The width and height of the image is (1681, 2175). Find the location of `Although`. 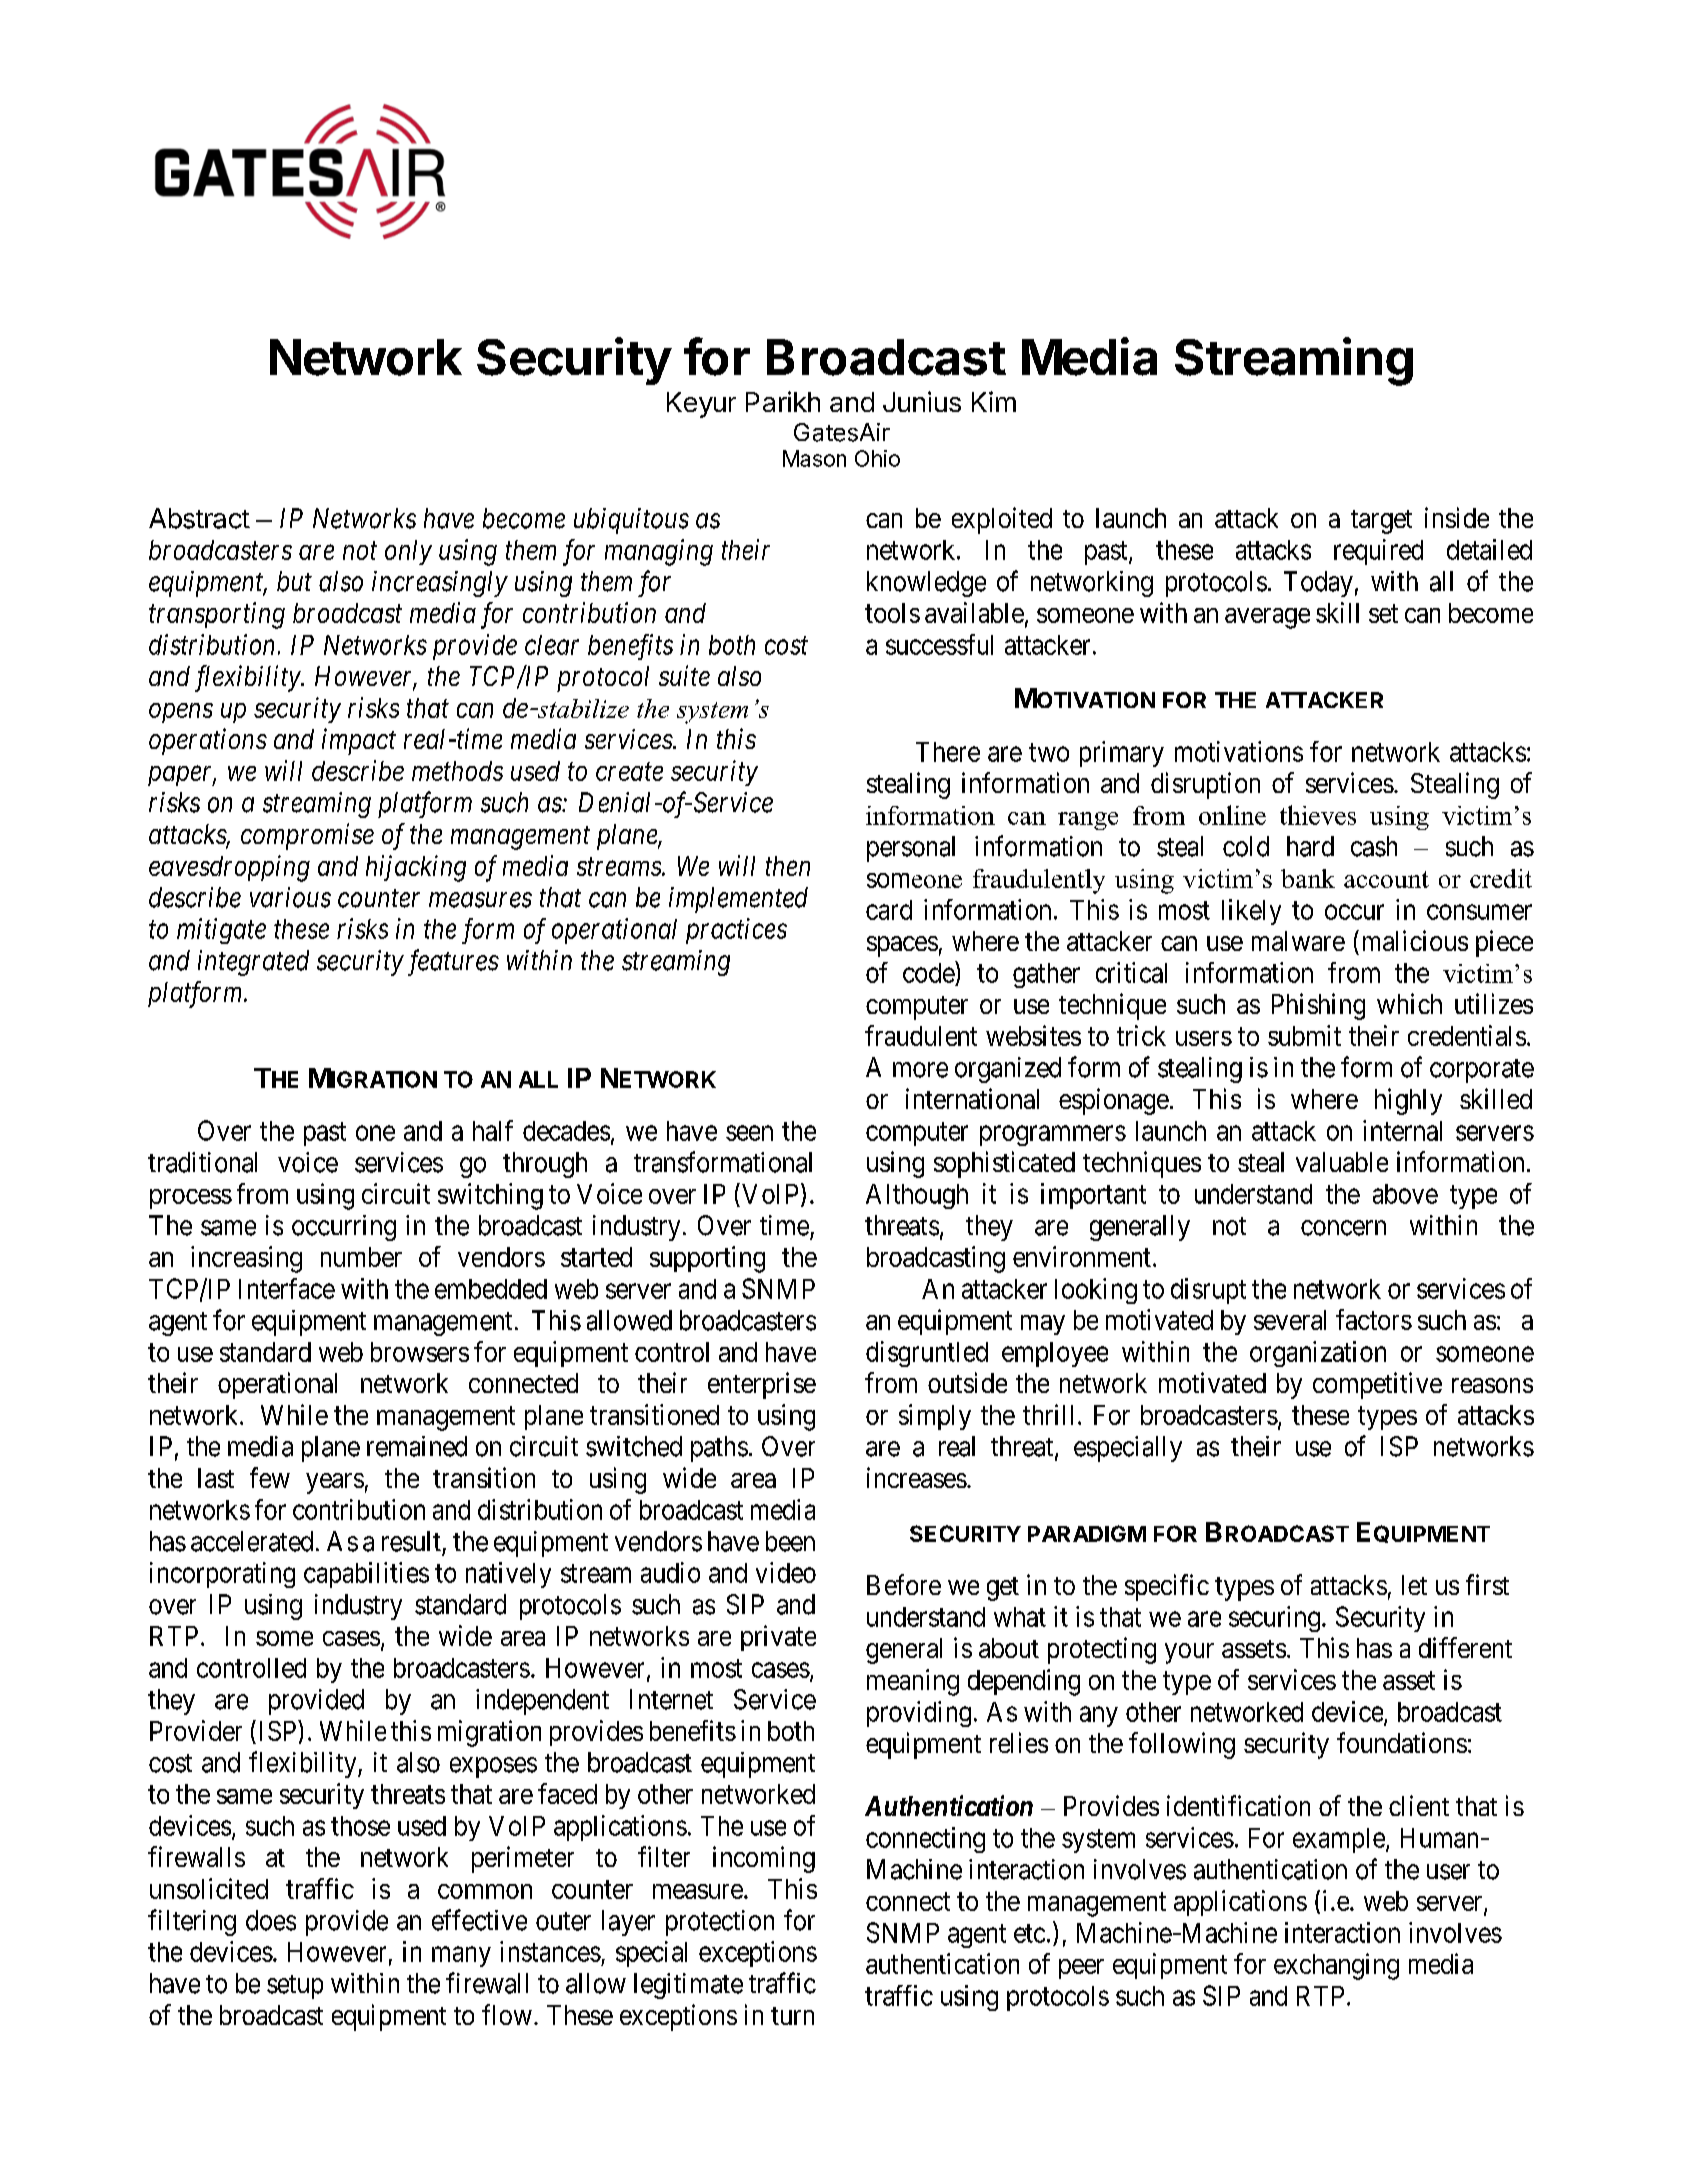

Although is located at coordinates (917, 1196).
